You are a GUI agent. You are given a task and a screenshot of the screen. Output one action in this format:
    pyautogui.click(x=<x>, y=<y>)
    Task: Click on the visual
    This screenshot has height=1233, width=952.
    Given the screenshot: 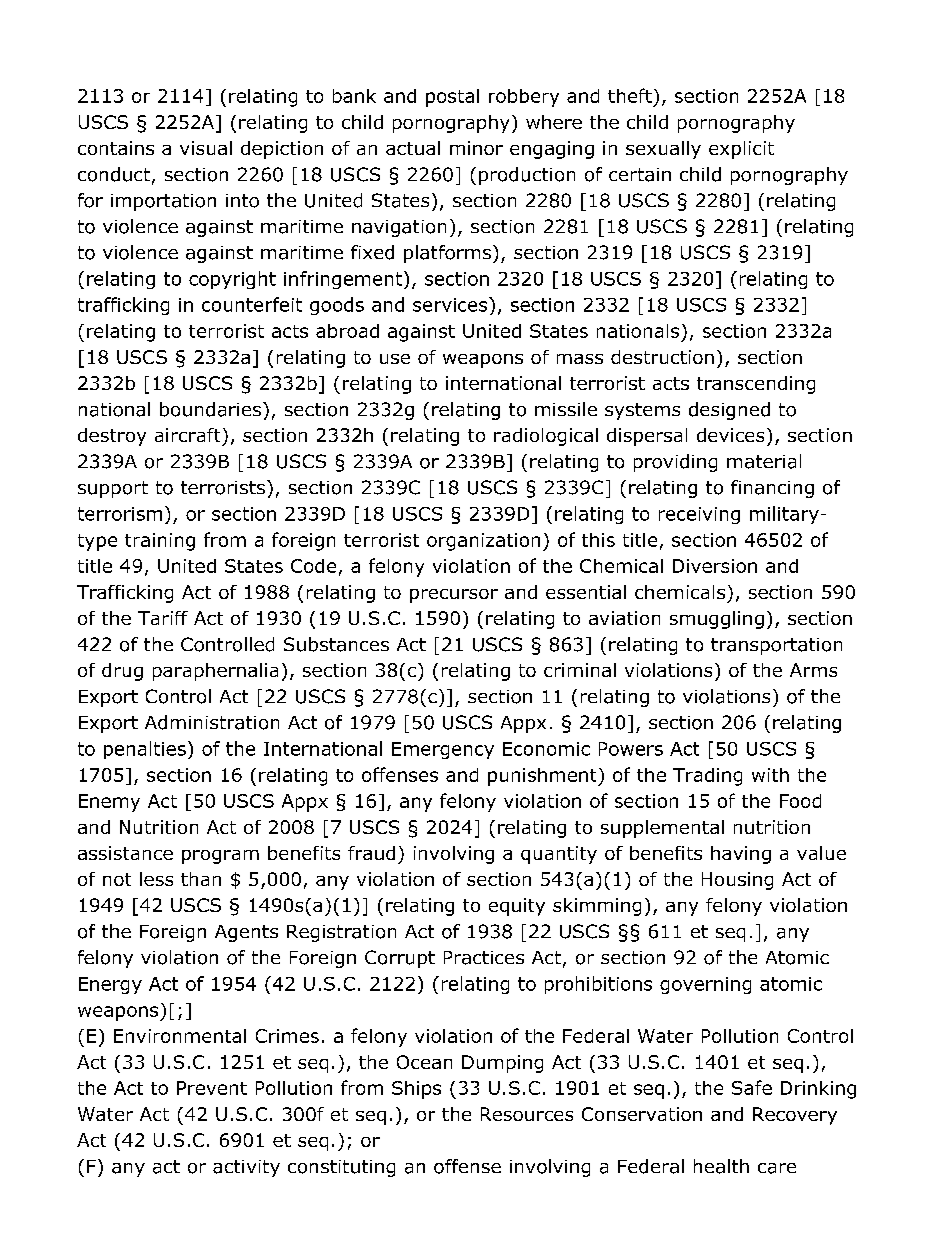 What is the action you would take?
    pyautogui.click(x=206, y=148)
